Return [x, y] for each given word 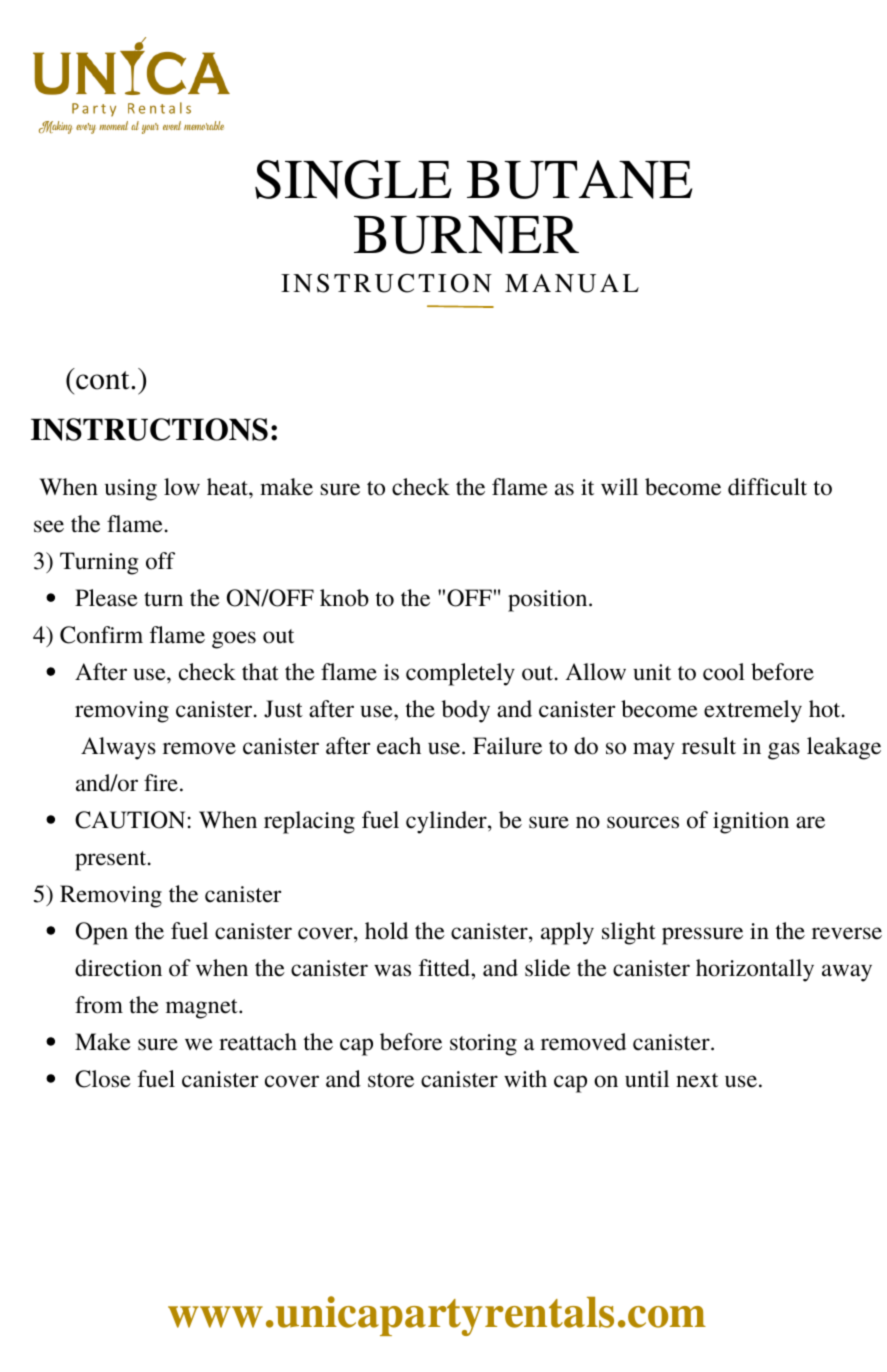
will [619, 486]
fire [161, 783]
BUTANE [579, 179]
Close [103, 1079]
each [399, 746]
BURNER [466, 235]
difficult [767, 487]
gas [784, 751]
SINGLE [353, 179]
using [131, 490]
